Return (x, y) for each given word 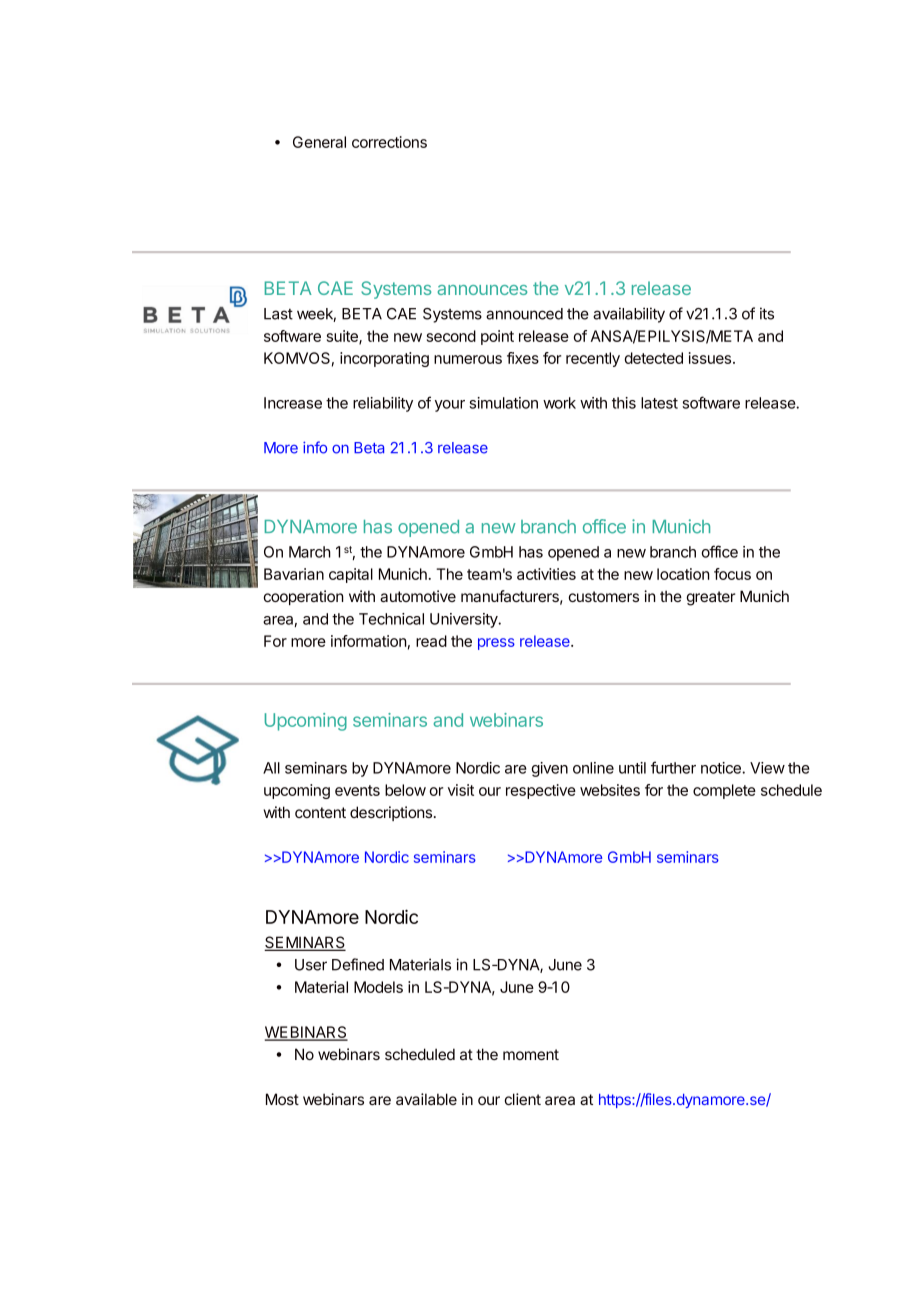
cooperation (304, 597)
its (767, 313)
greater (710, 598)
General (319, 142)
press (496, 644)
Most (282, 1099)
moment (531, 1054)
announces (482, 290)
